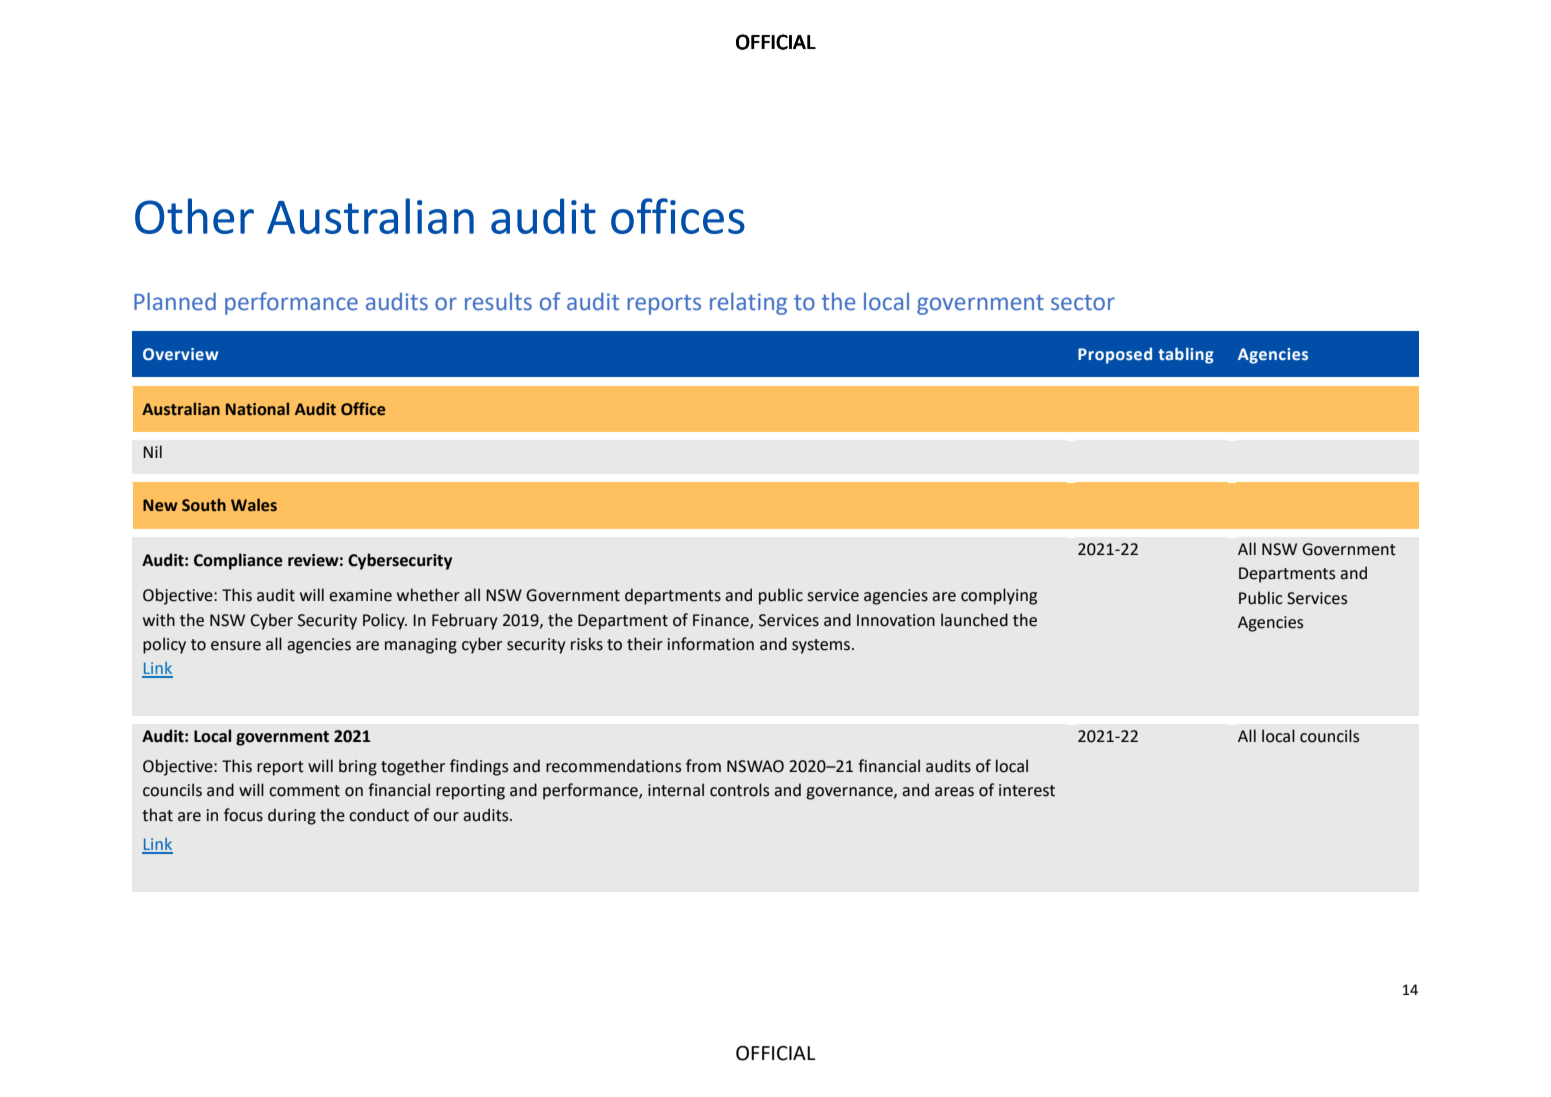  What do you see at coordinates (748, 303) in the document?
I see `relating` at bounding box center [748, 303].
